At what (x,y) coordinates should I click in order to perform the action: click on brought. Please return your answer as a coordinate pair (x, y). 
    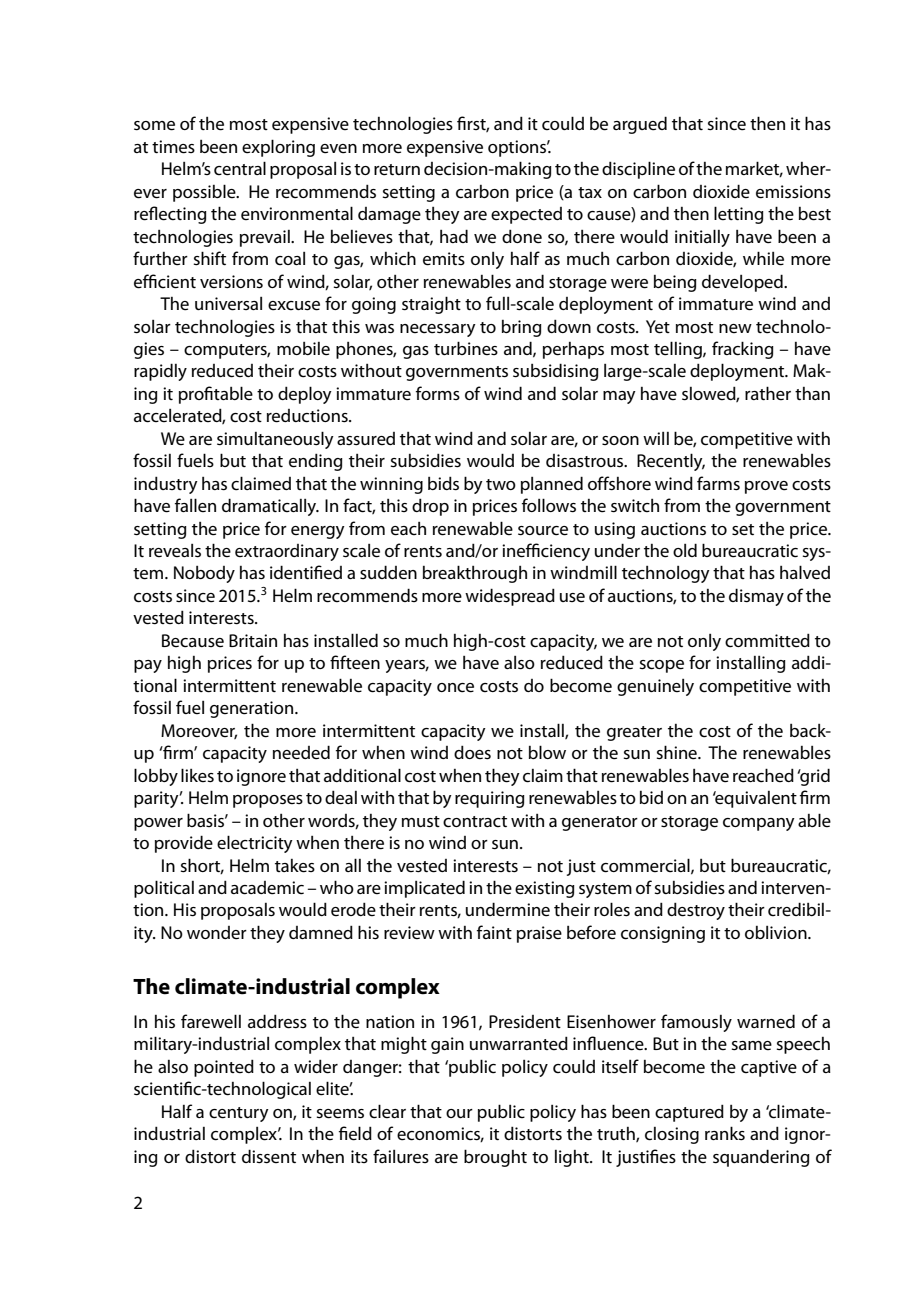
    Looking at the image, I should click on (495, 1158).
